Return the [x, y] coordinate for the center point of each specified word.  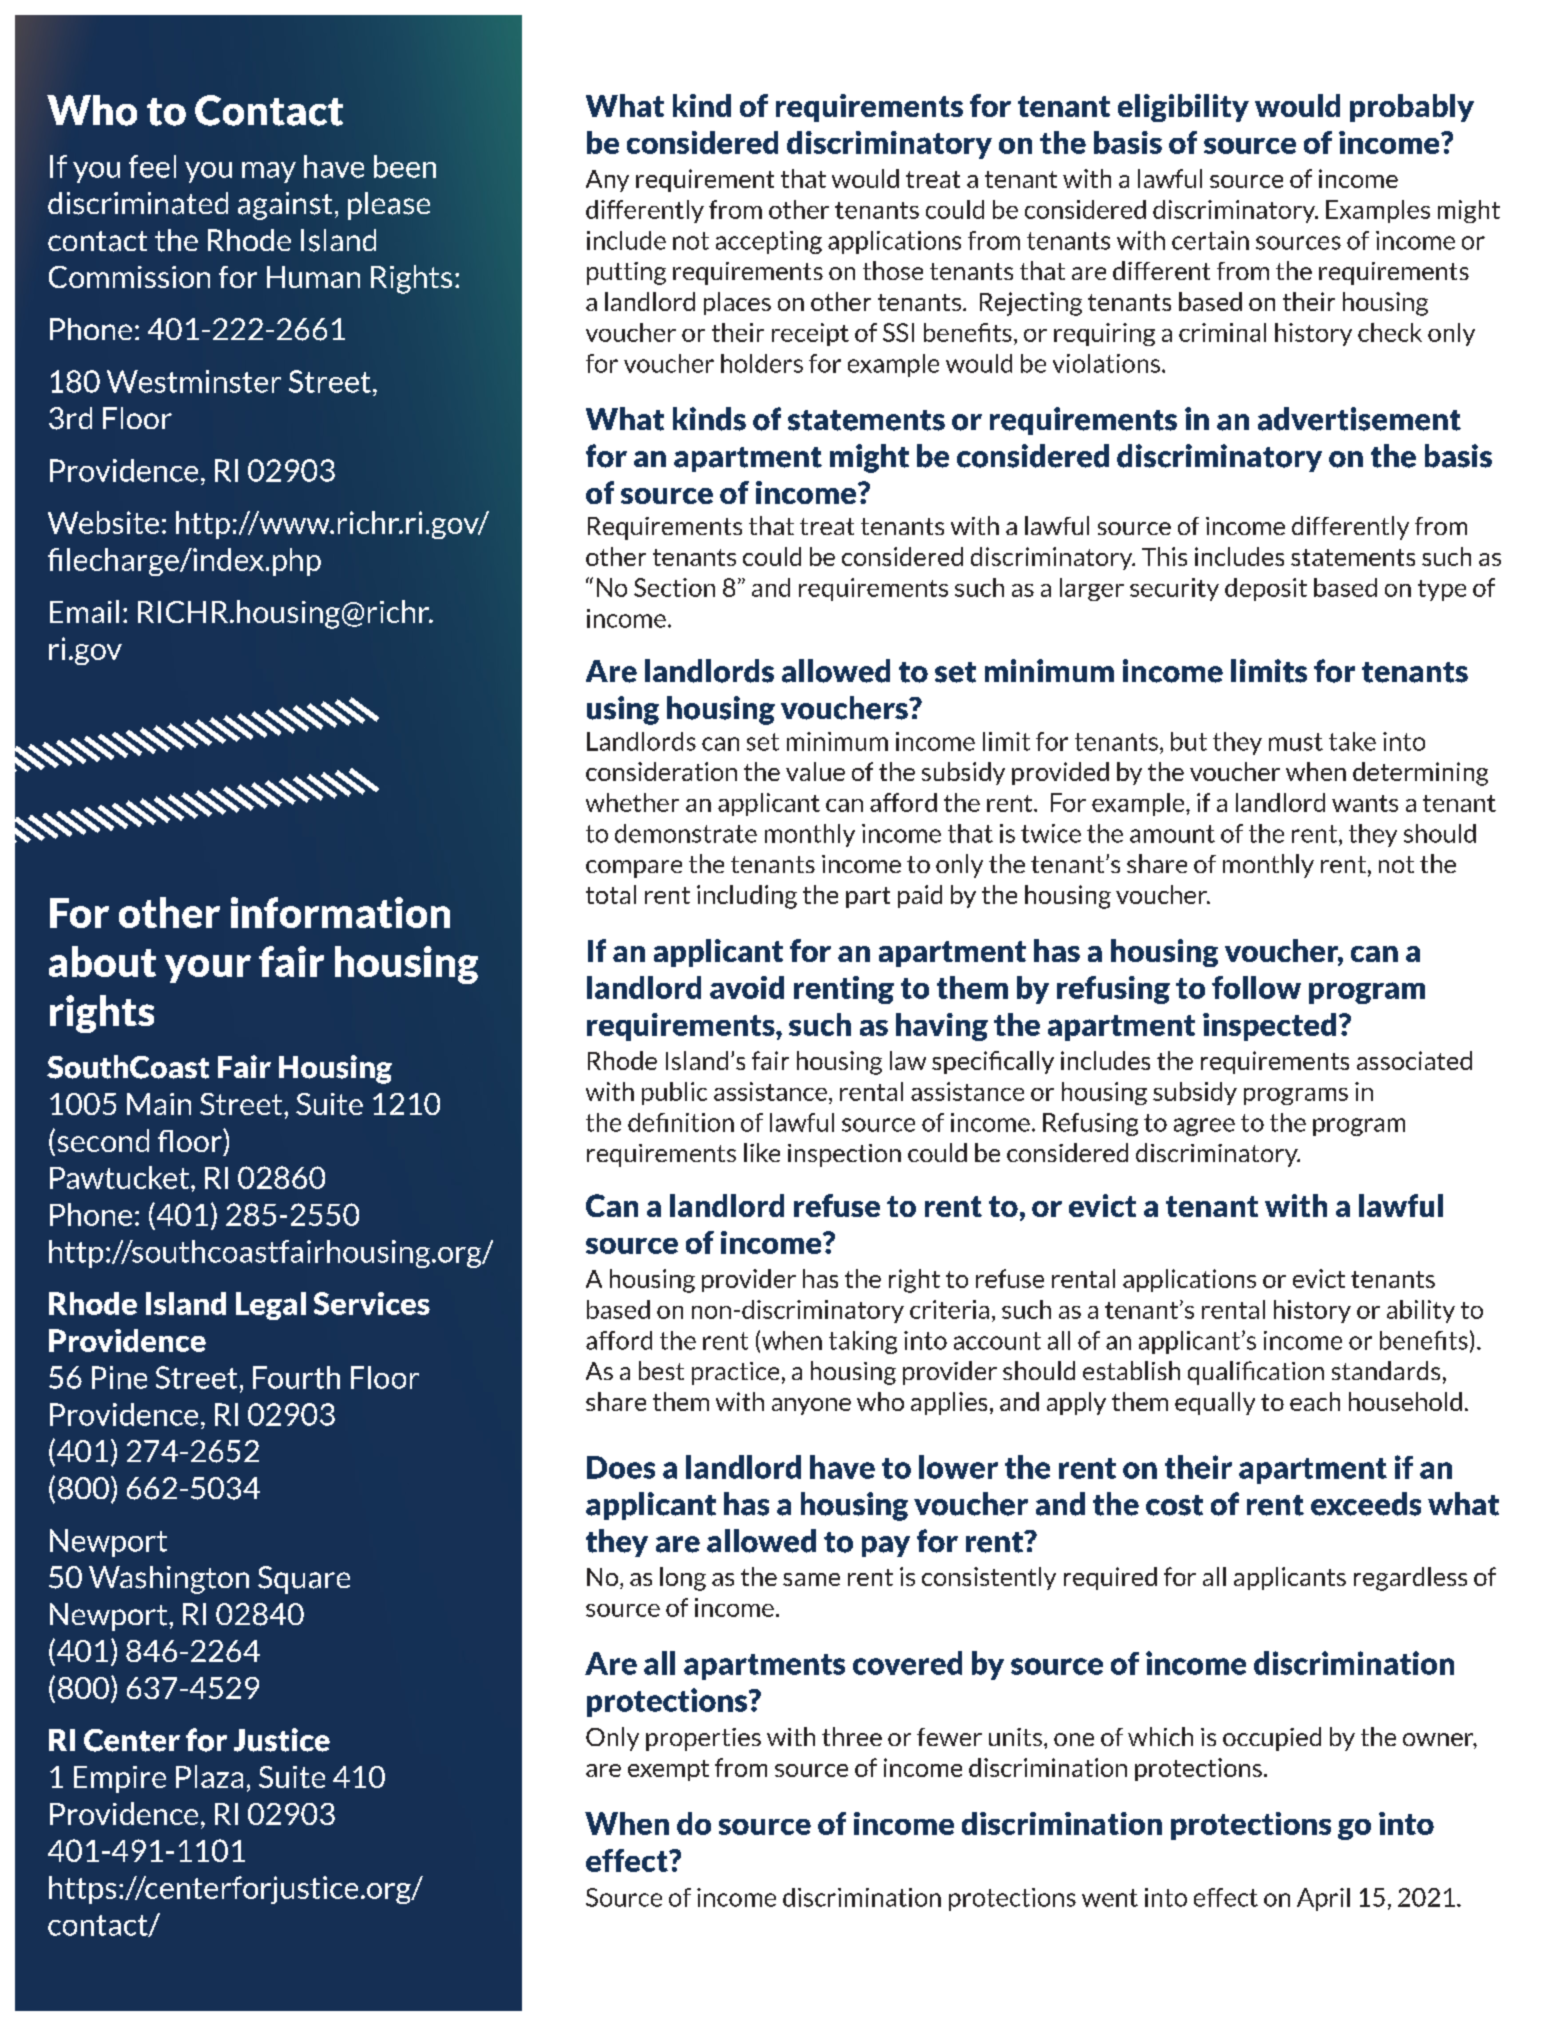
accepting [769, 242]
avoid [747, 987]
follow [1256, 987]
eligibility [1183, 108]
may [269, 172]
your [208, 969]
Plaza [209, 1776]
